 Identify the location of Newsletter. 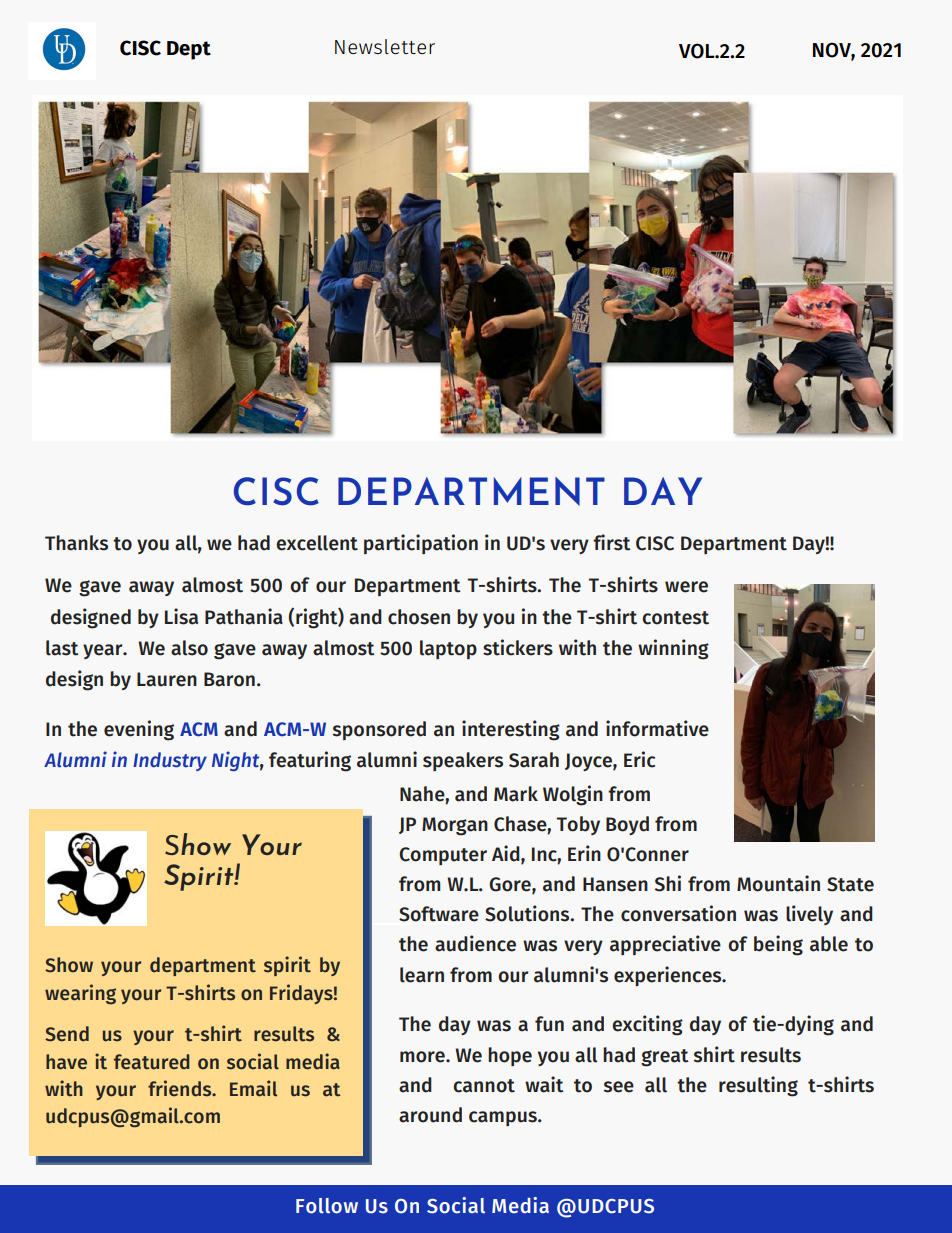
(385, 46).
